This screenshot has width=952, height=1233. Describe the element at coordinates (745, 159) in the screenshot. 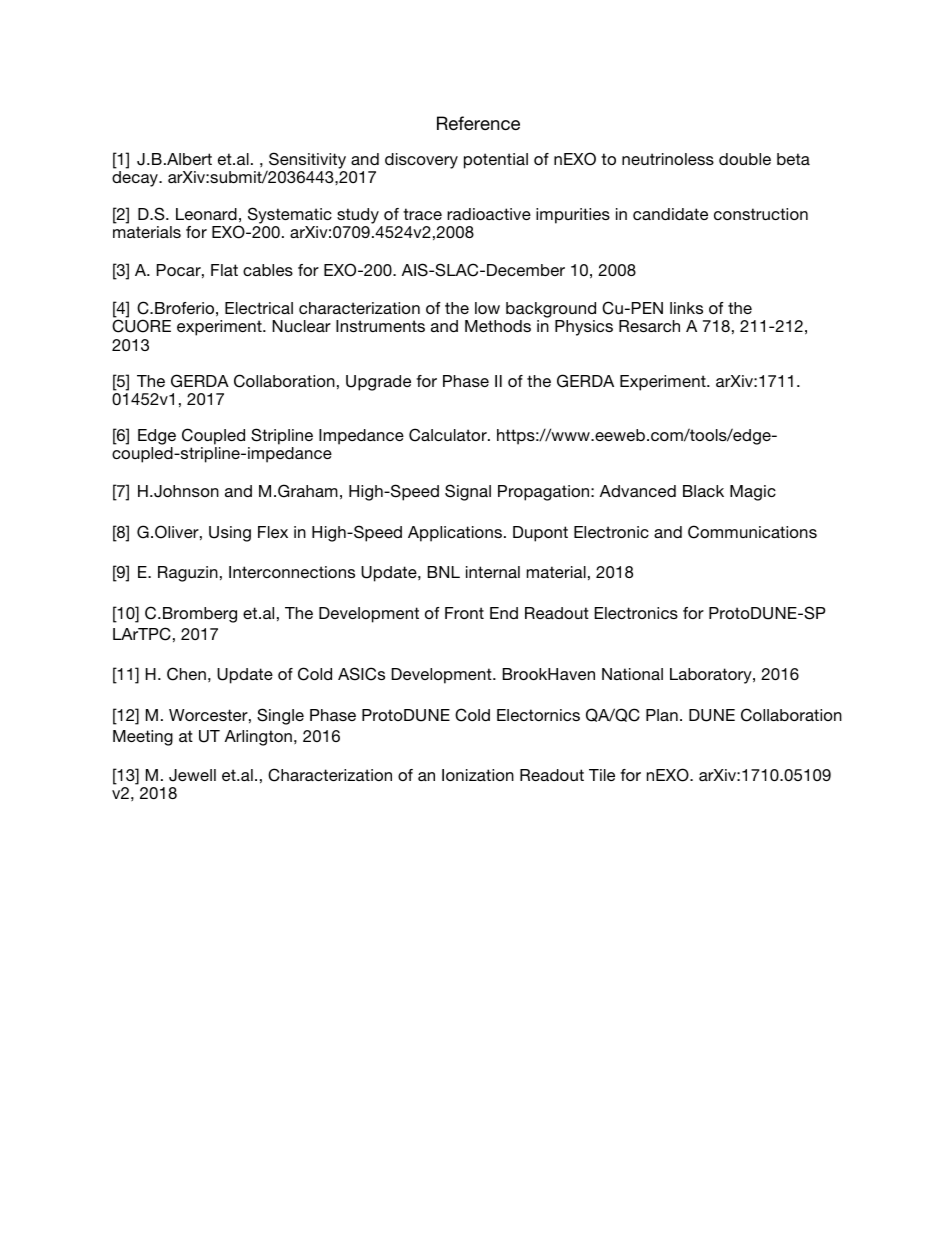

I see `double` at that location.
